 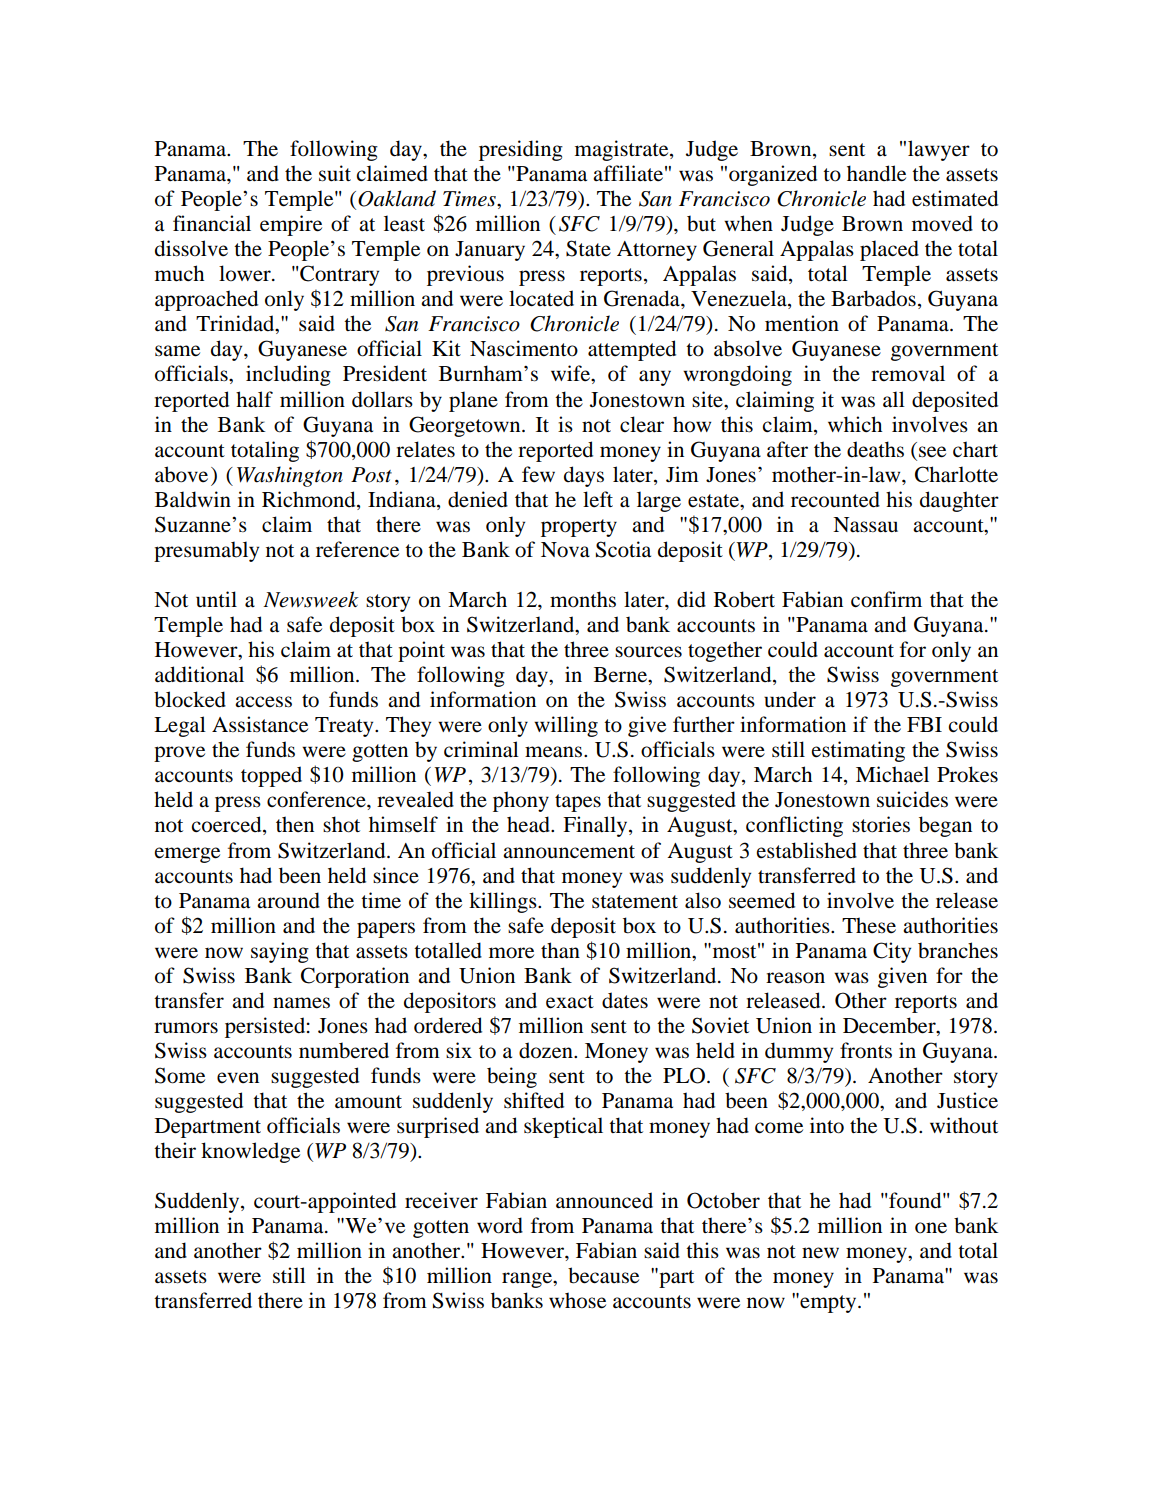 What do you see at coordinates (886, 599) in the document?
I see `confirm` at bounding box center [886, 599].
